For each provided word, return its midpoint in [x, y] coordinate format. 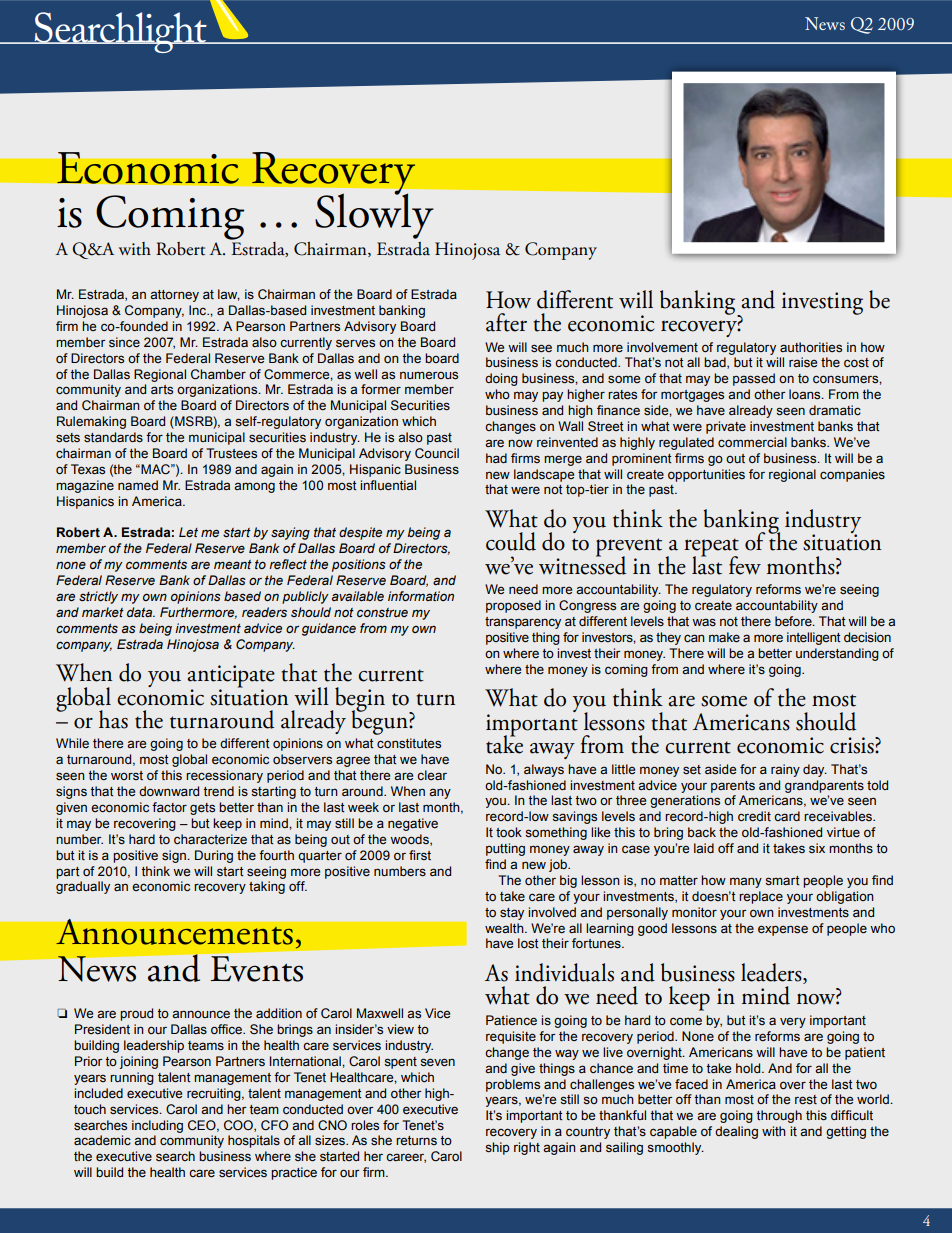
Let [188, 532]
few [745, 565]
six [817, 848]
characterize [210, 839]
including [157, 1126]
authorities [811, 347]
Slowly [374, 215]
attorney [174, 296]
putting [505, 849]
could [511, 541]
